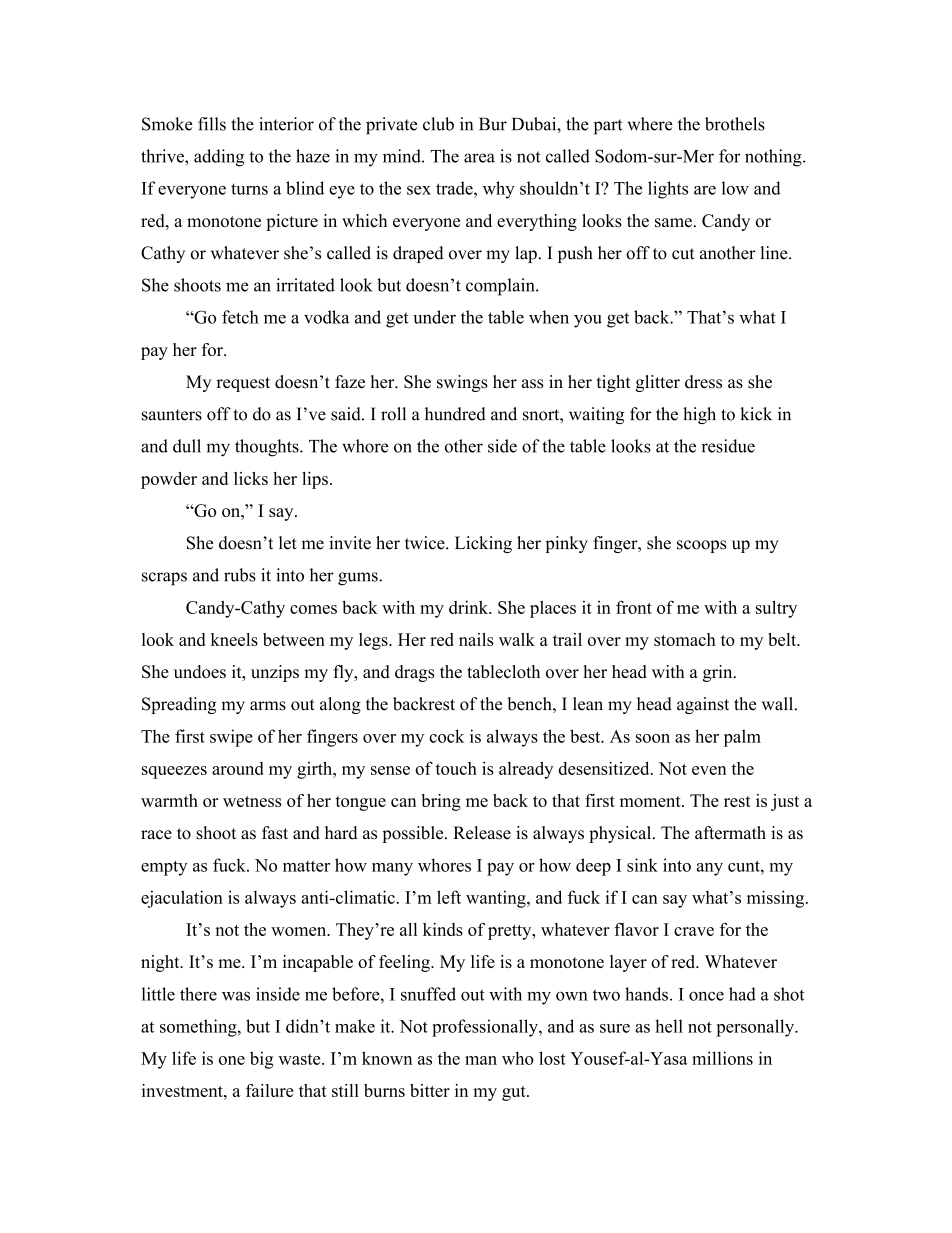  Describe the element at coordinates (735, 124) in the screenshot. I see `brothels` at that location.
